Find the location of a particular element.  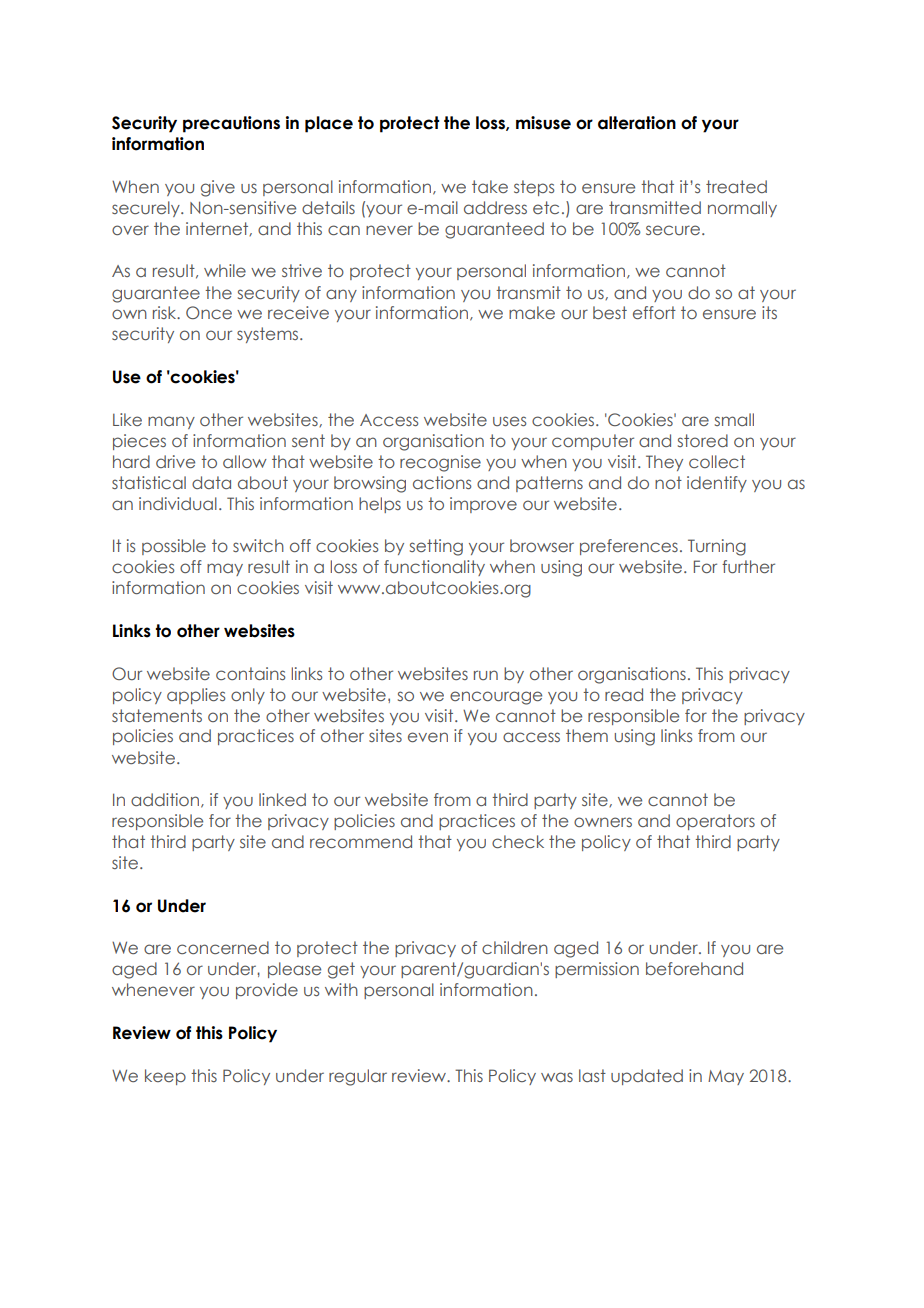

treated is located at coordinates (736, 186).
